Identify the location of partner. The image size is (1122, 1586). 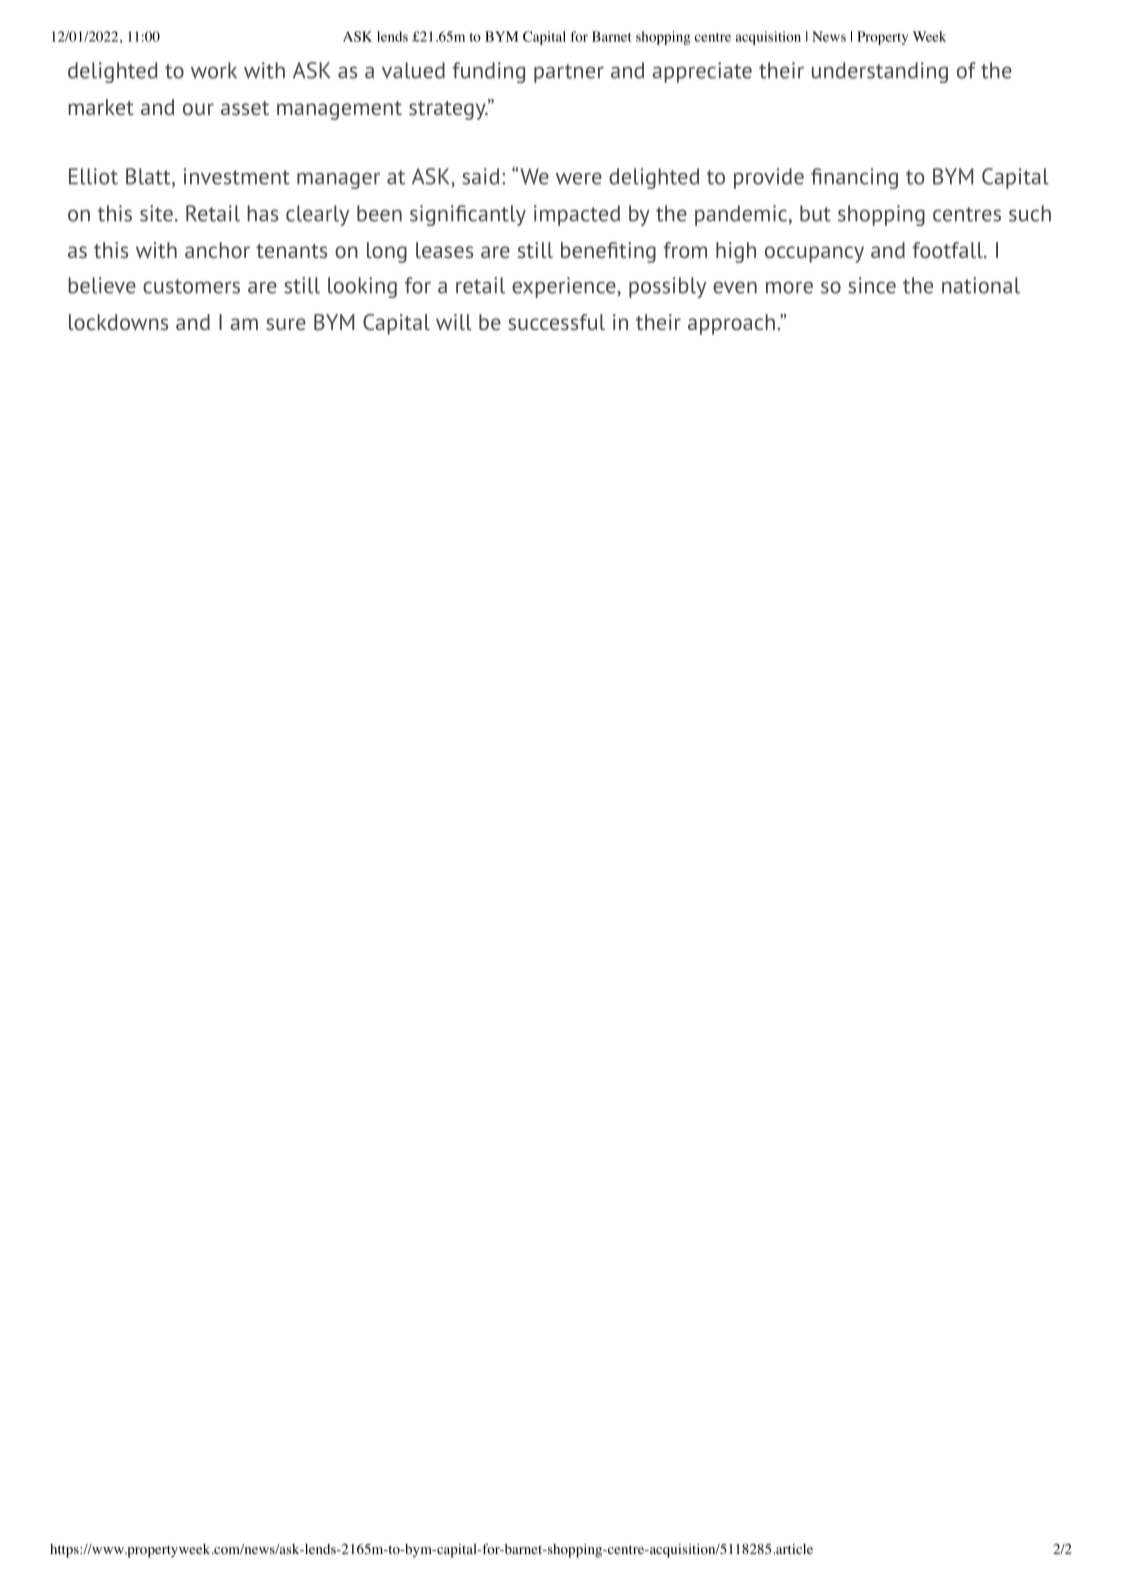
(569, 73).
